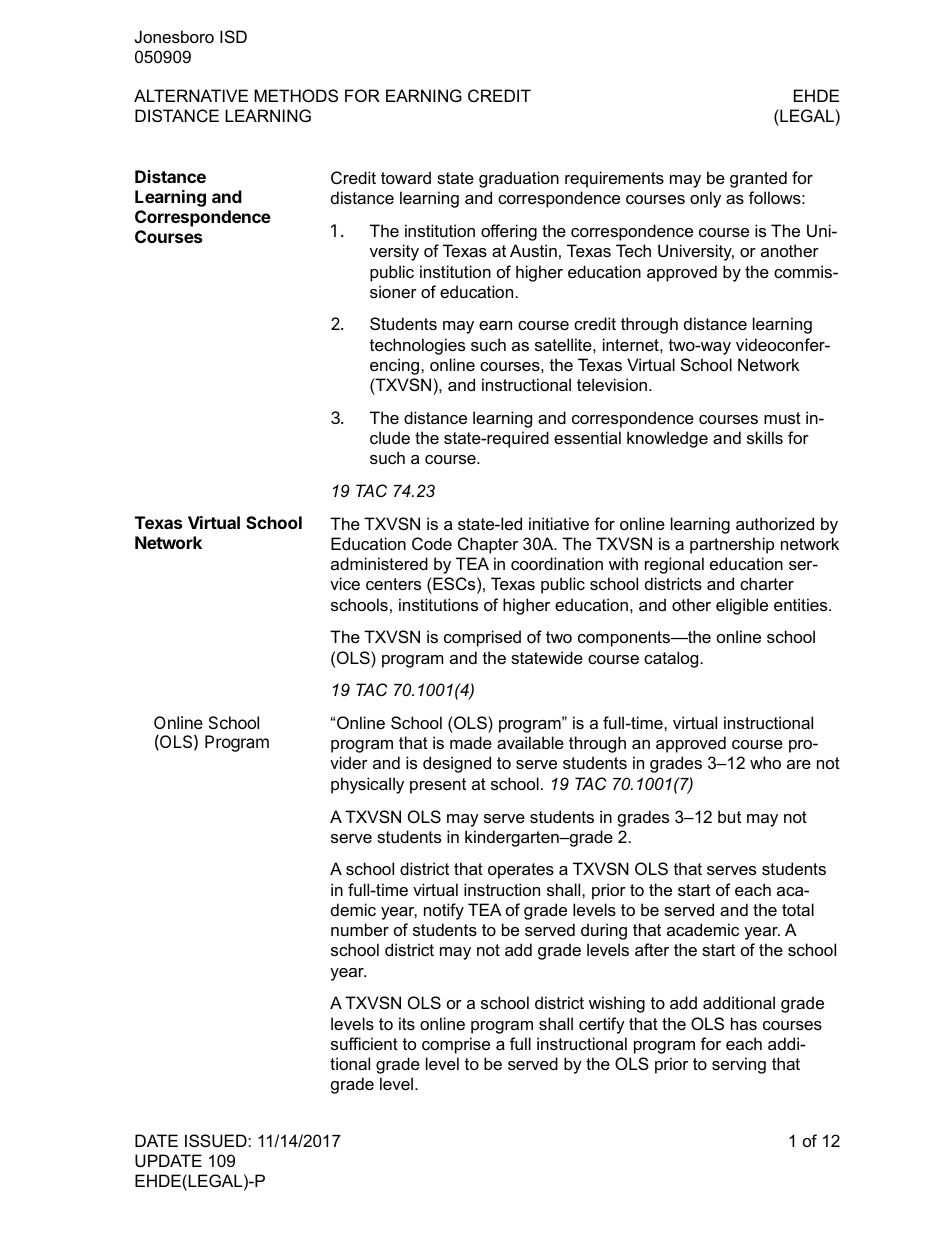  What do you see at coordinates (519, 179) in the page?
I see `graduation` at bounding box center [519, 179].
